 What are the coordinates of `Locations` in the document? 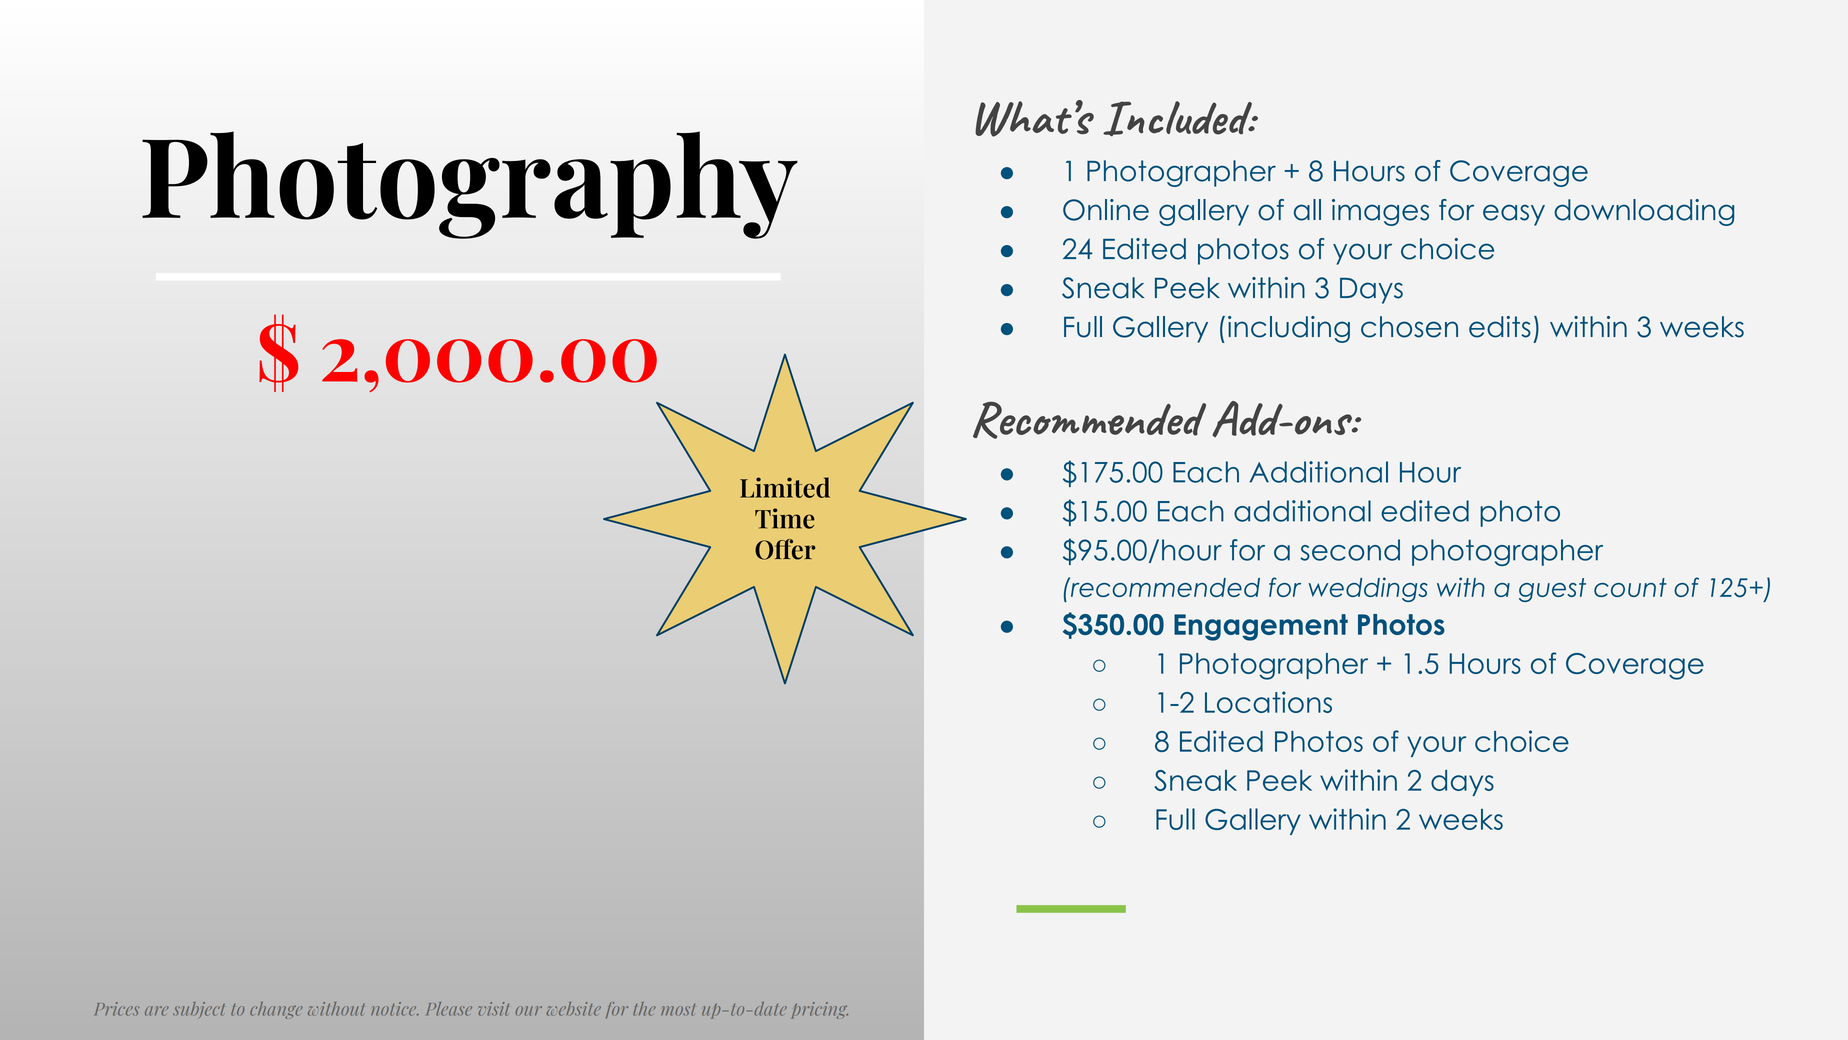 It's located at (1268, 702).
